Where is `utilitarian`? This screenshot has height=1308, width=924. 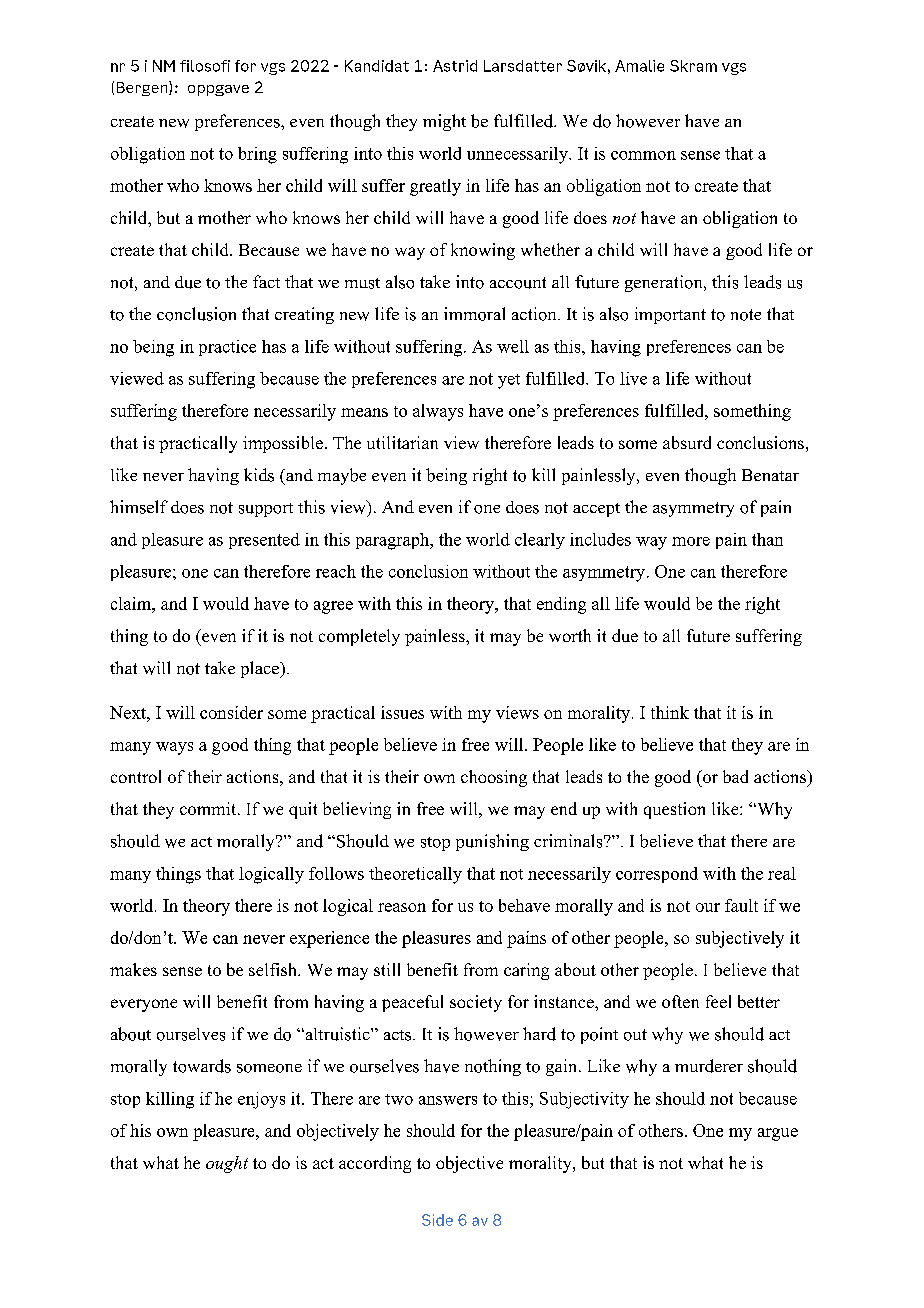
utilitarian is located at coordinates (402, 442).
